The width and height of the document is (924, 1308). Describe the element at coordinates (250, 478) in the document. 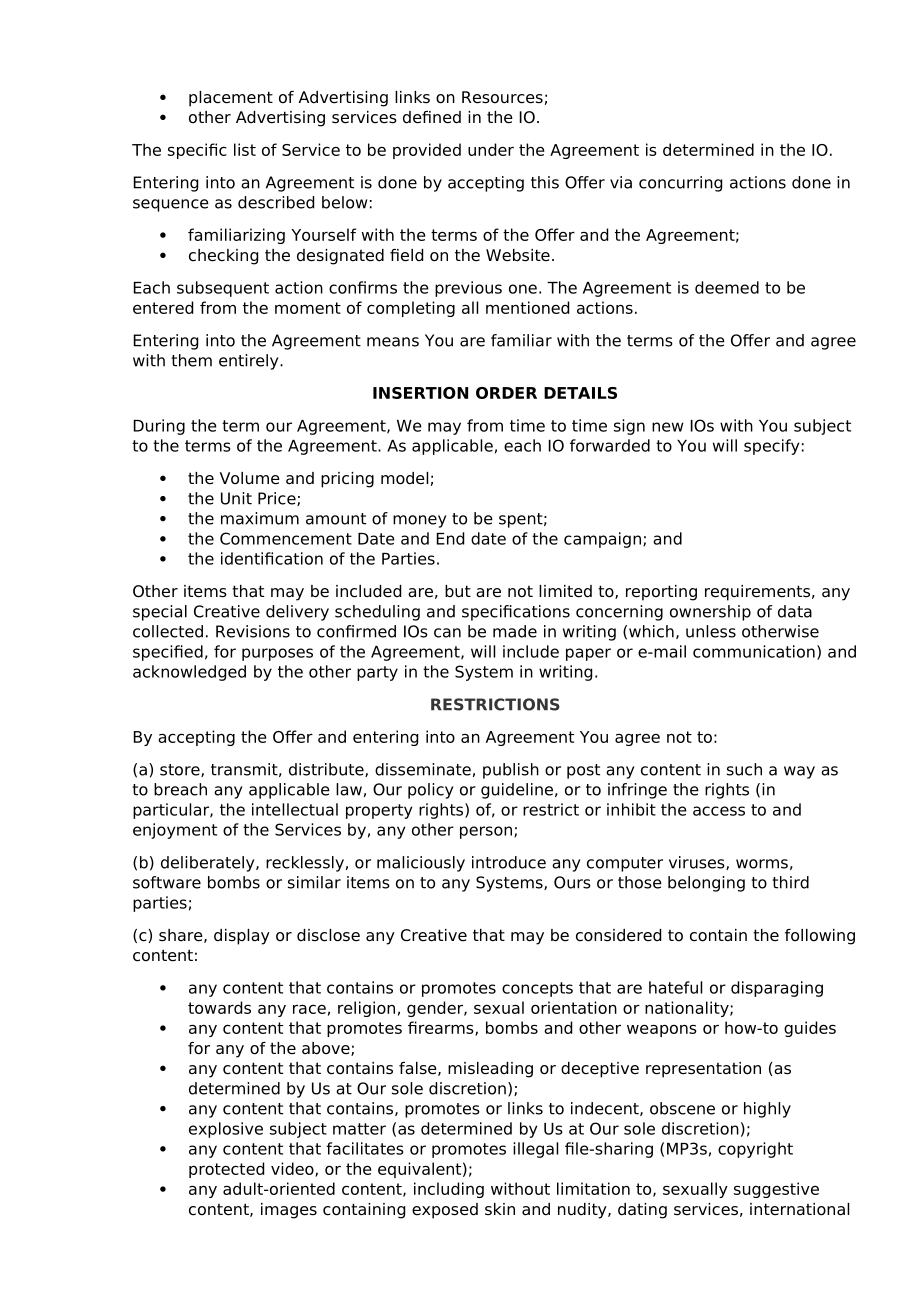

I see `Volume` at that location.
